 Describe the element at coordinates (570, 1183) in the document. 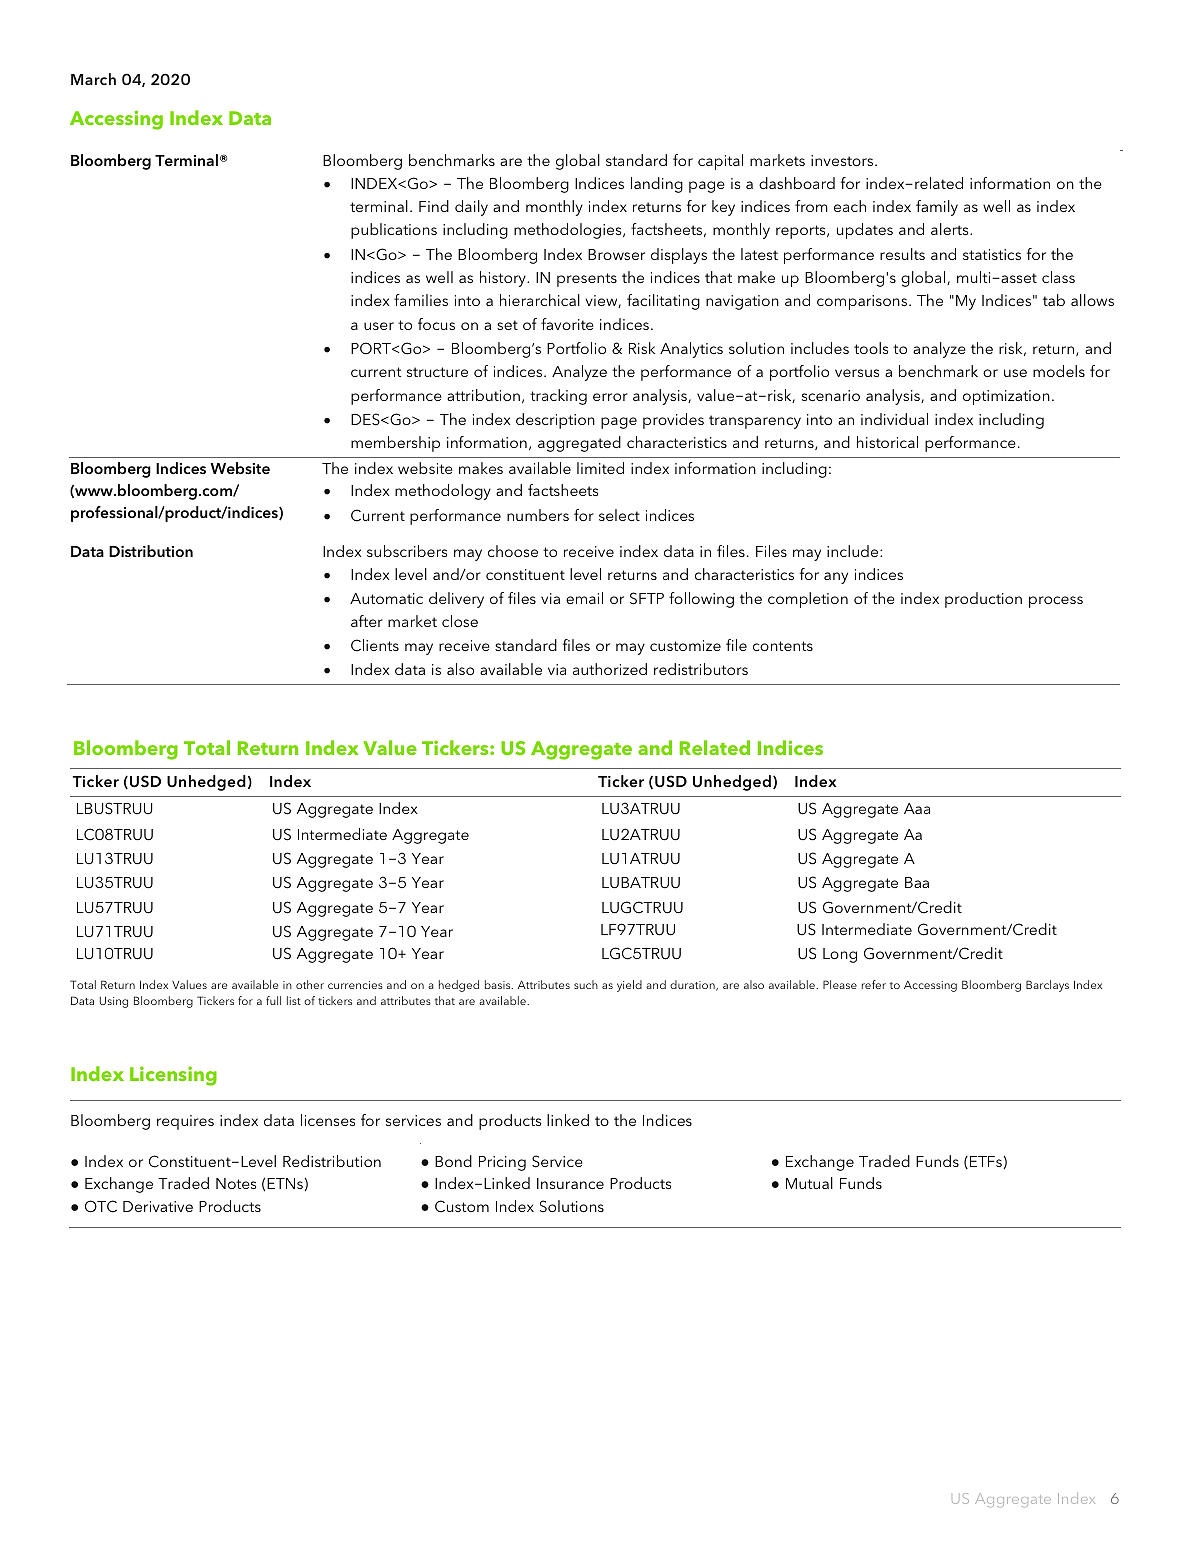

I see `Insurance` at that location.
